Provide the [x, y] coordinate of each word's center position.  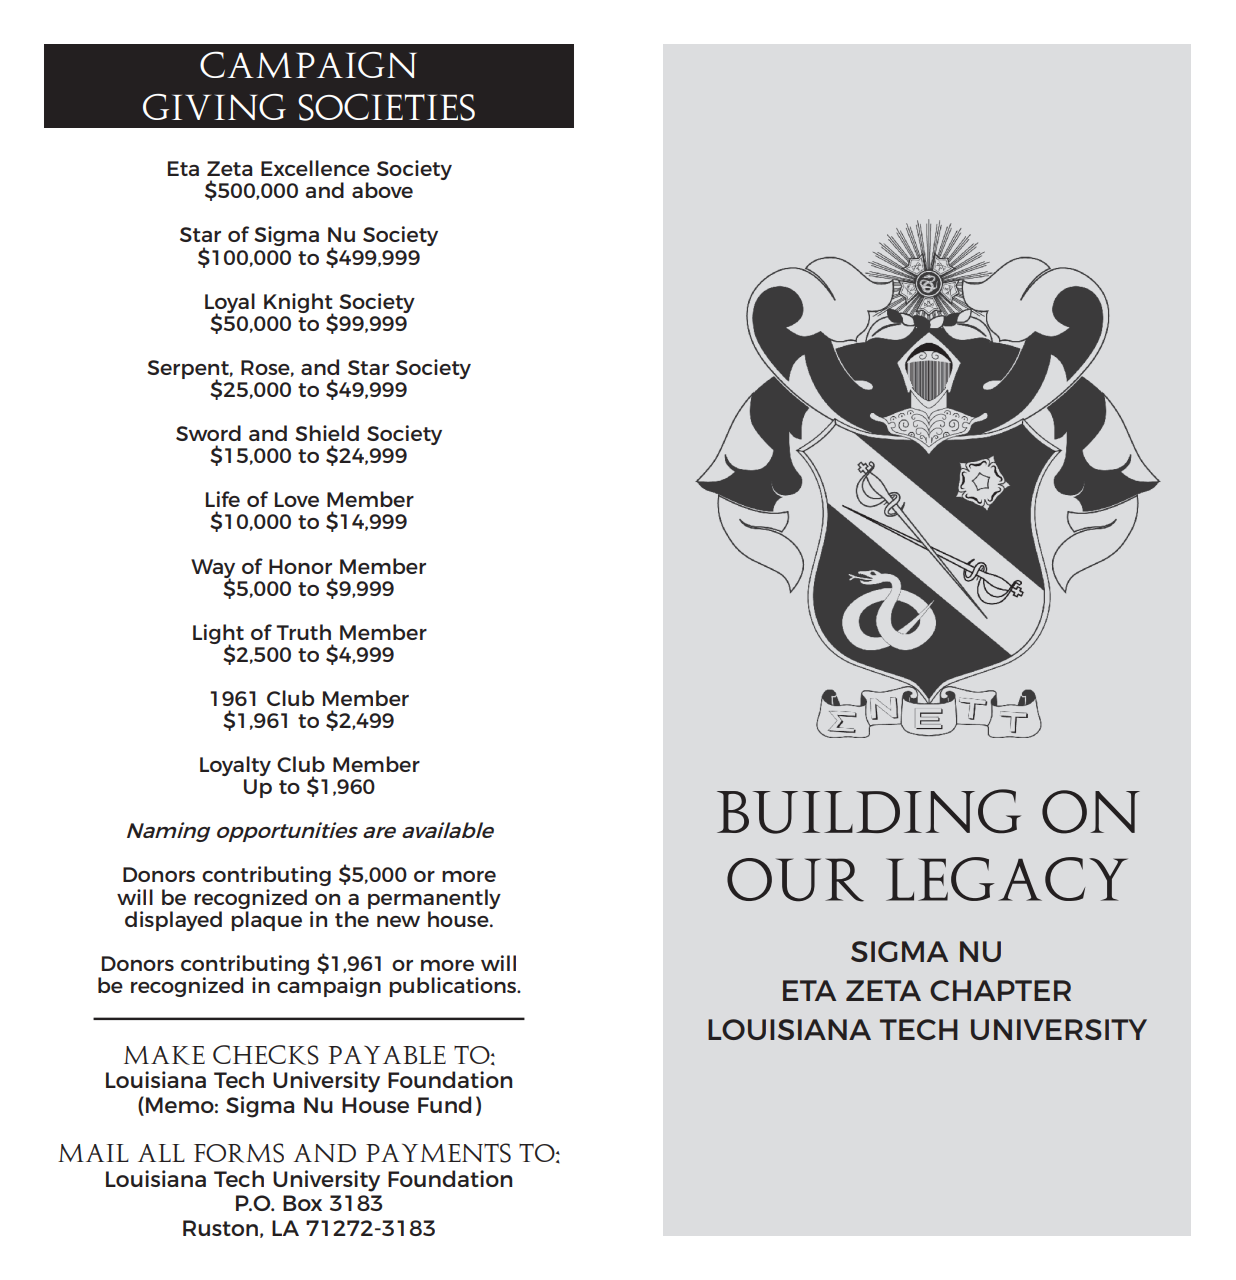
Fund [444, 1104]
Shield [327, 433]
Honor [300, 566]
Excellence [315, 168]
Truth [303, 632]
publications [454, 987]
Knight [299, 304]
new [398, 921]
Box [302, 1203]
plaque [266, 921]
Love [297, 499]
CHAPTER [1000, 990]
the [352, 919]
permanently [434, 899]
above [382, 190]
